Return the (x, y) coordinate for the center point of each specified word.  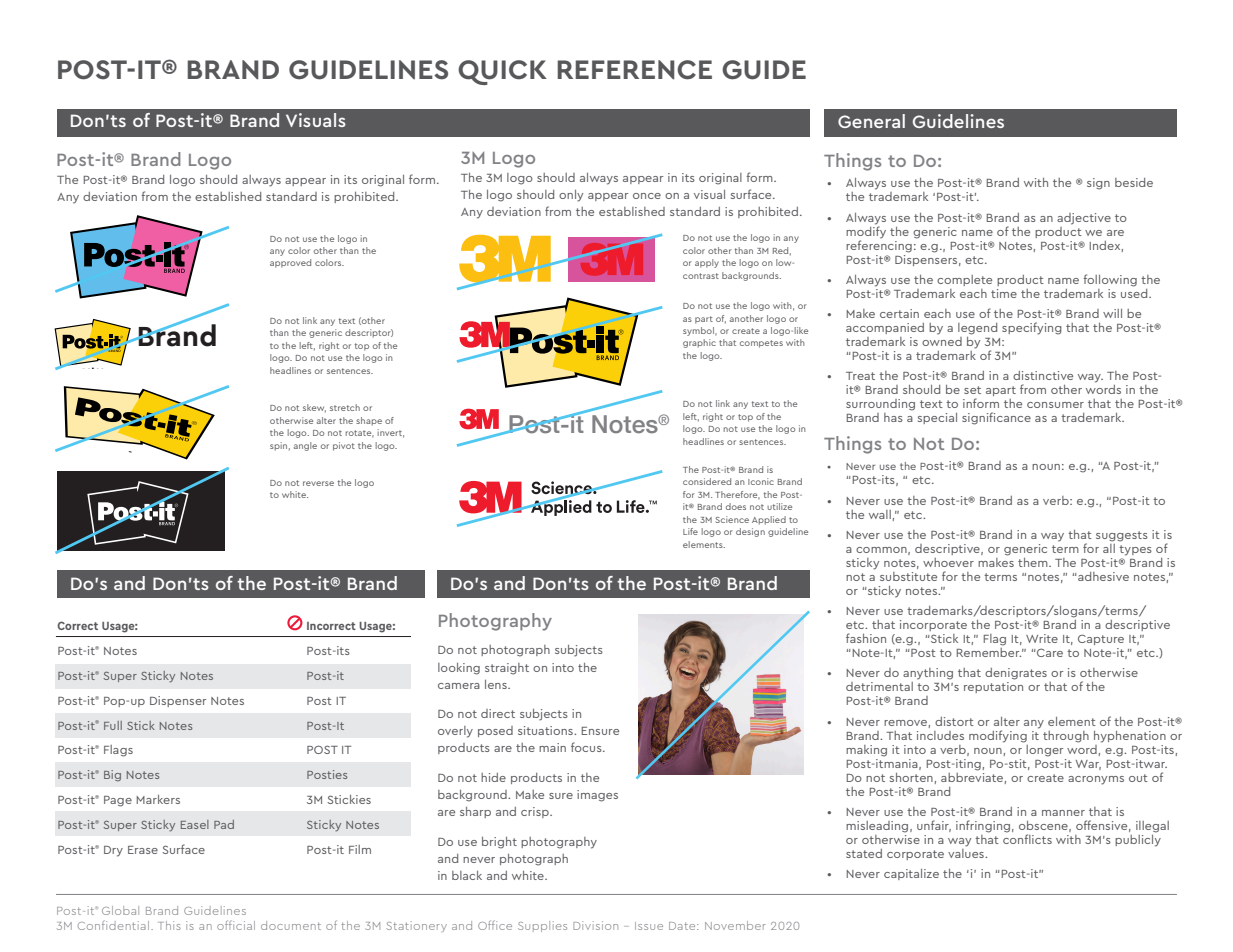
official (236, 925)
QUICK (502, 72)
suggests (1122, 536)
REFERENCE (634, 70)
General (871, 121)
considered (707, 481)
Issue (649, 926)
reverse (318, 483)
